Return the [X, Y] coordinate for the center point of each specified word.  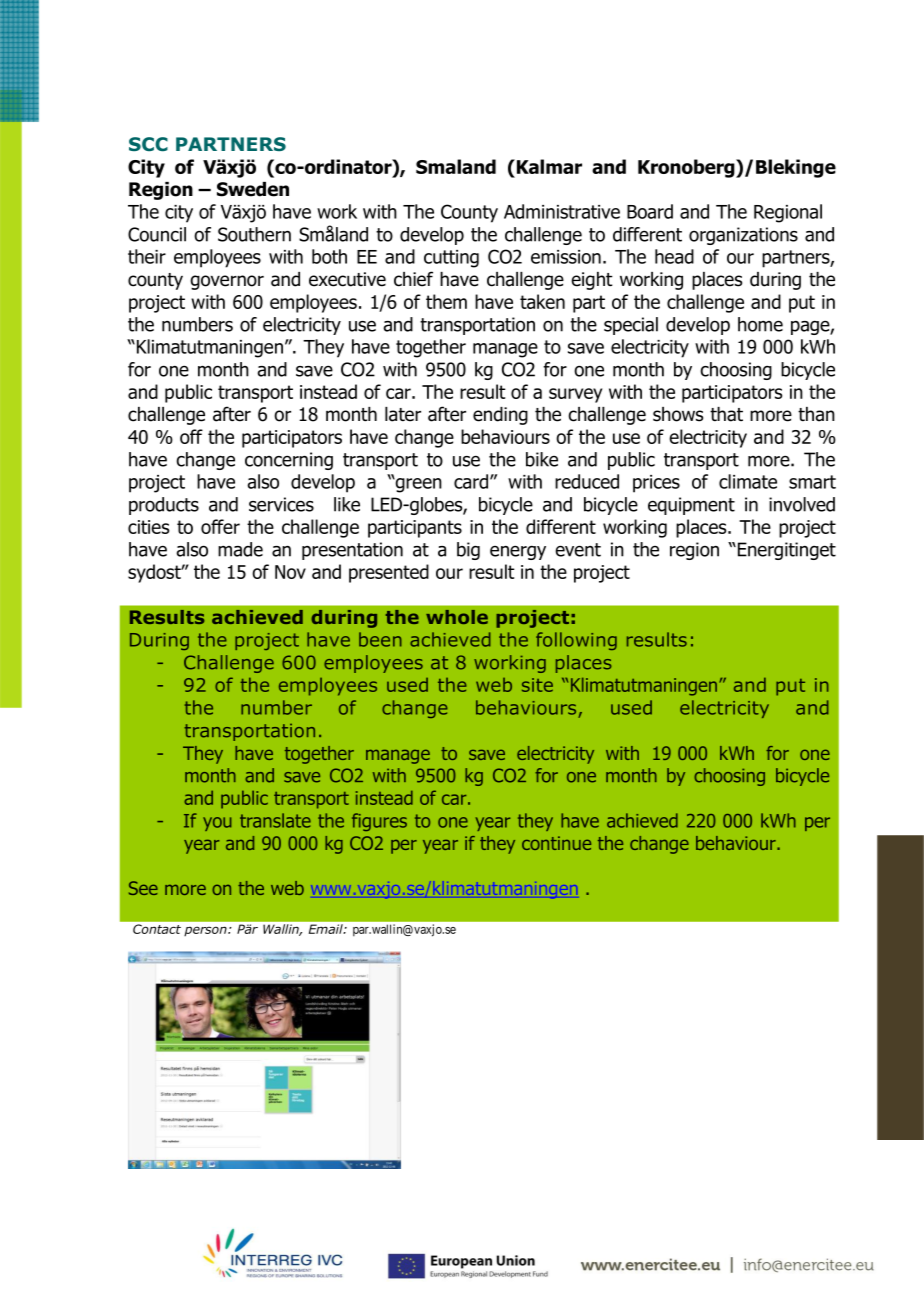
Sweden [253, 189]
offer [220, 526]
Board [650, 211]
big [468, 551]
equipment [691, 506]
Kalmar [548, 166]
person [206, 931]
